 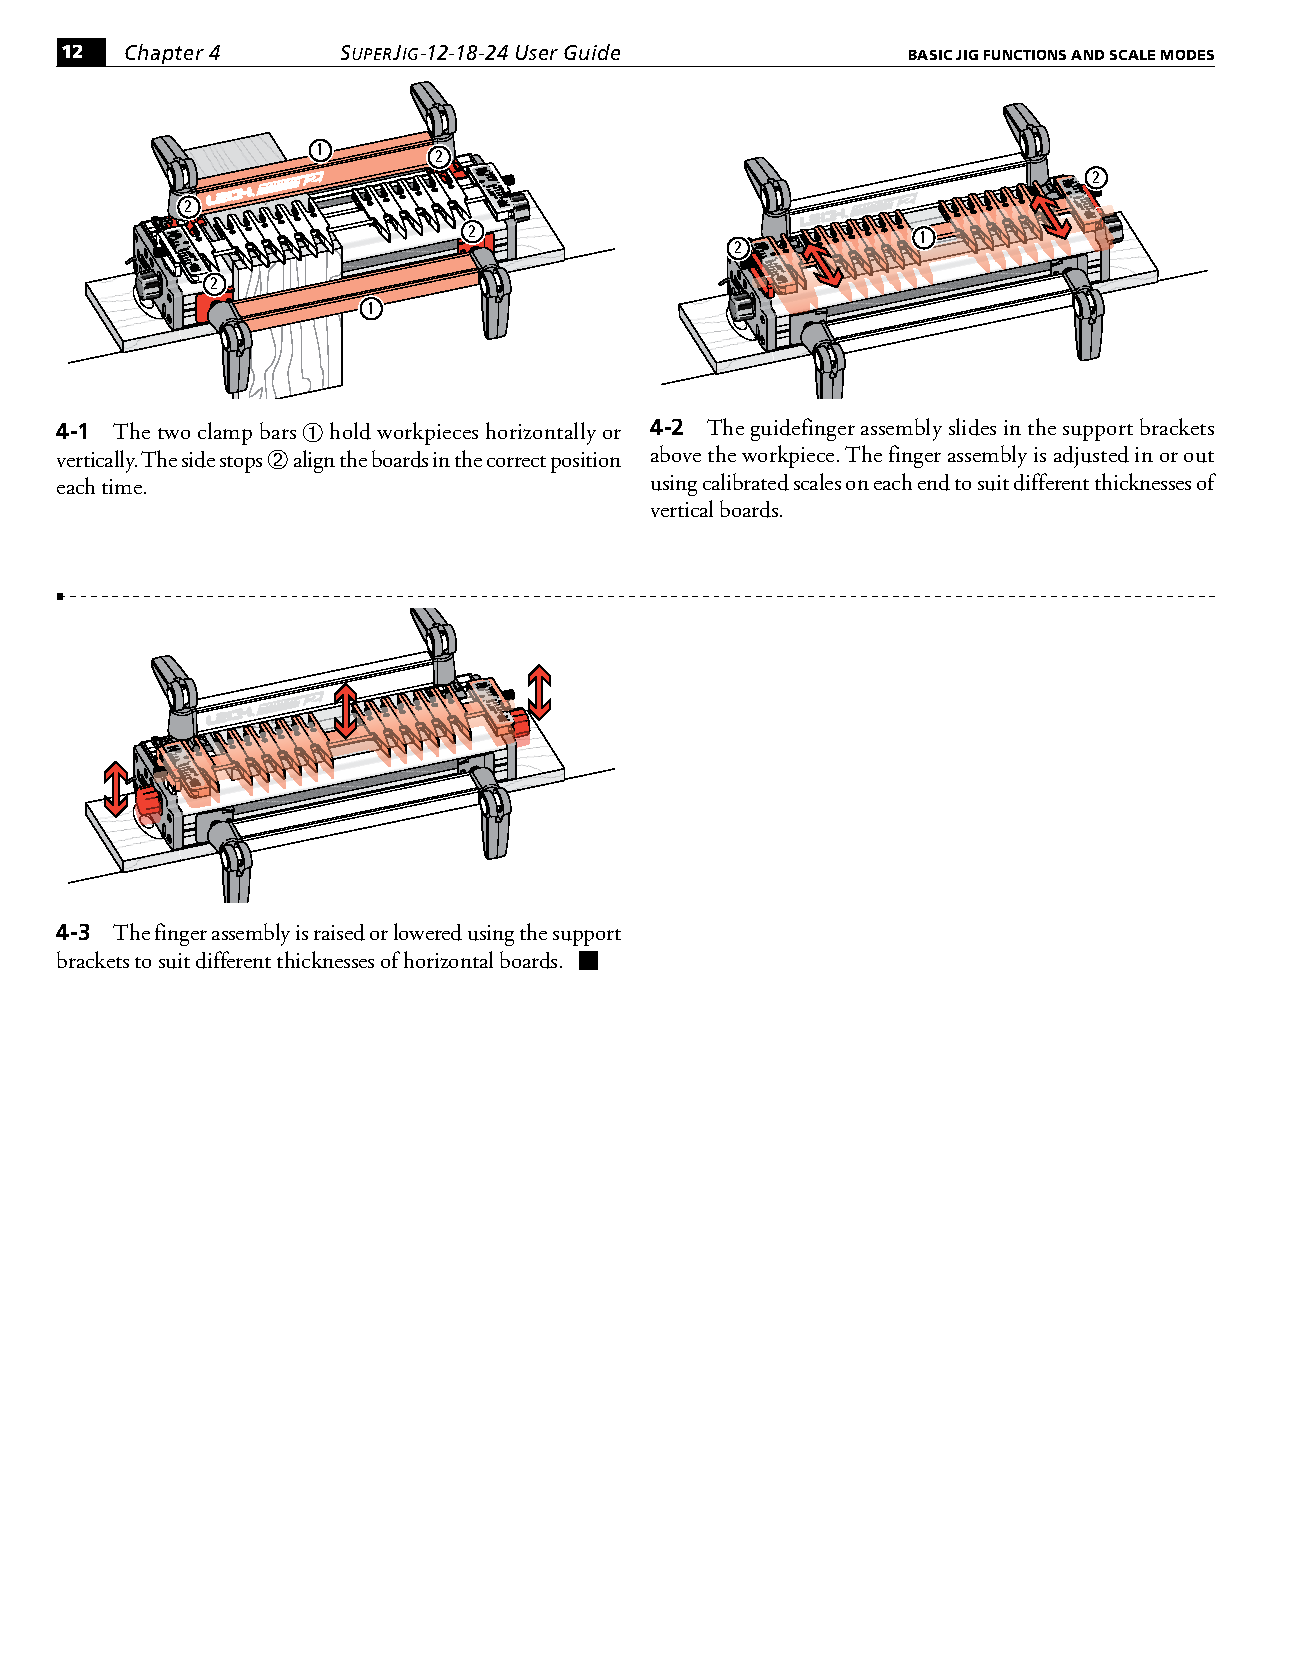 I want to click on stops, so click(x=241, y=464).
